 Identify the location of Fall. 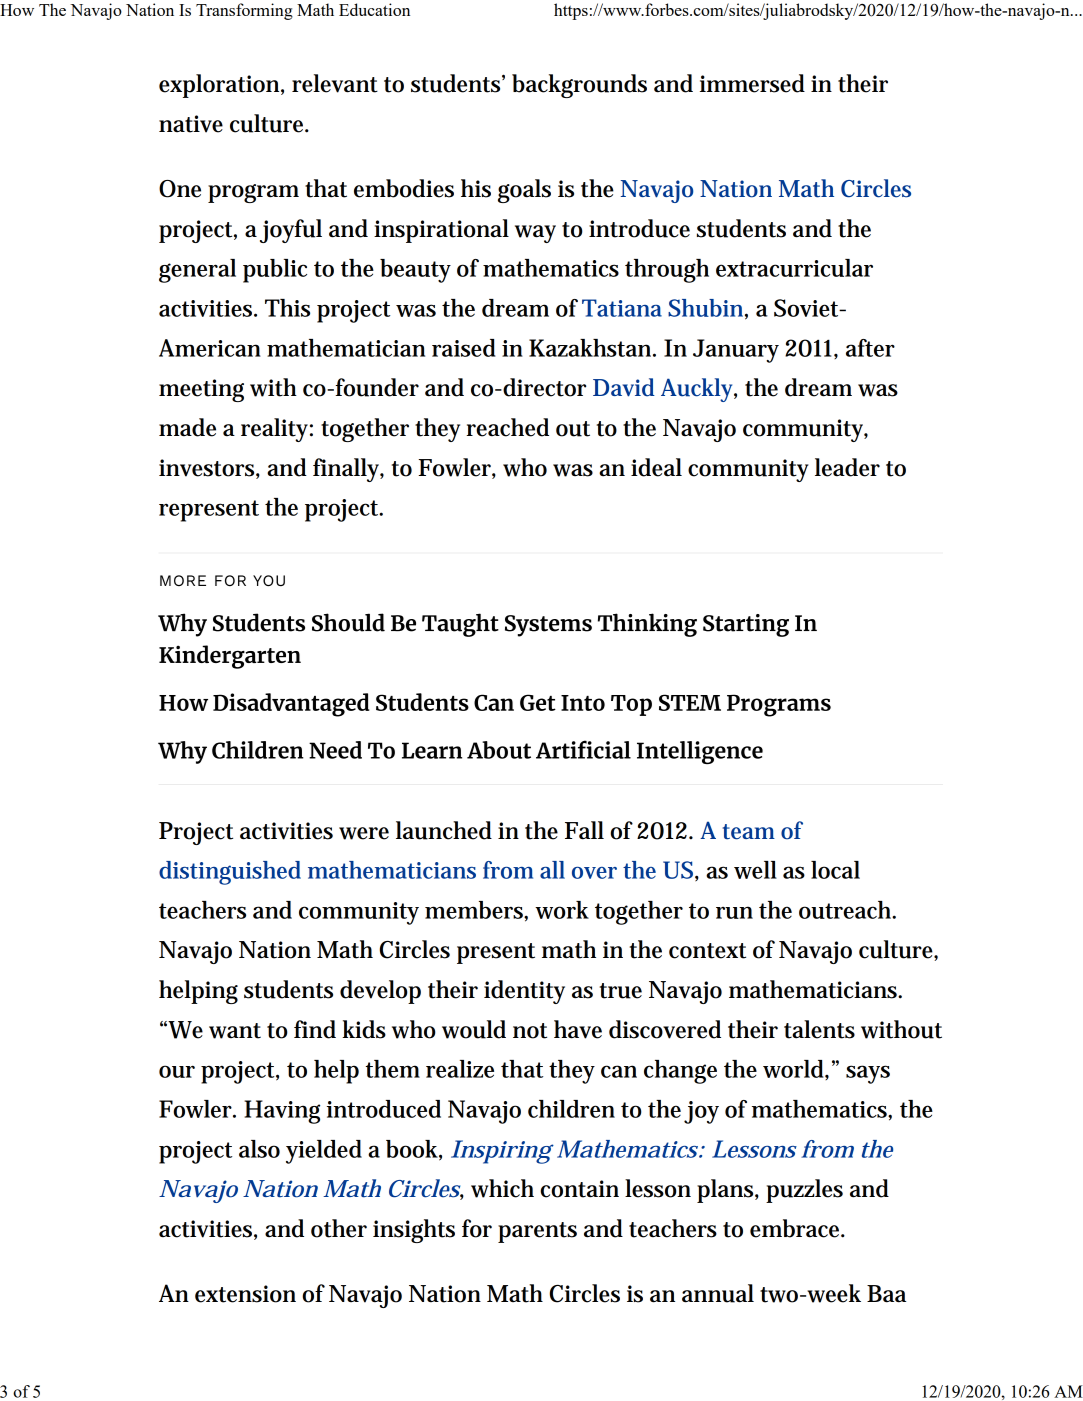
(584, 830).
